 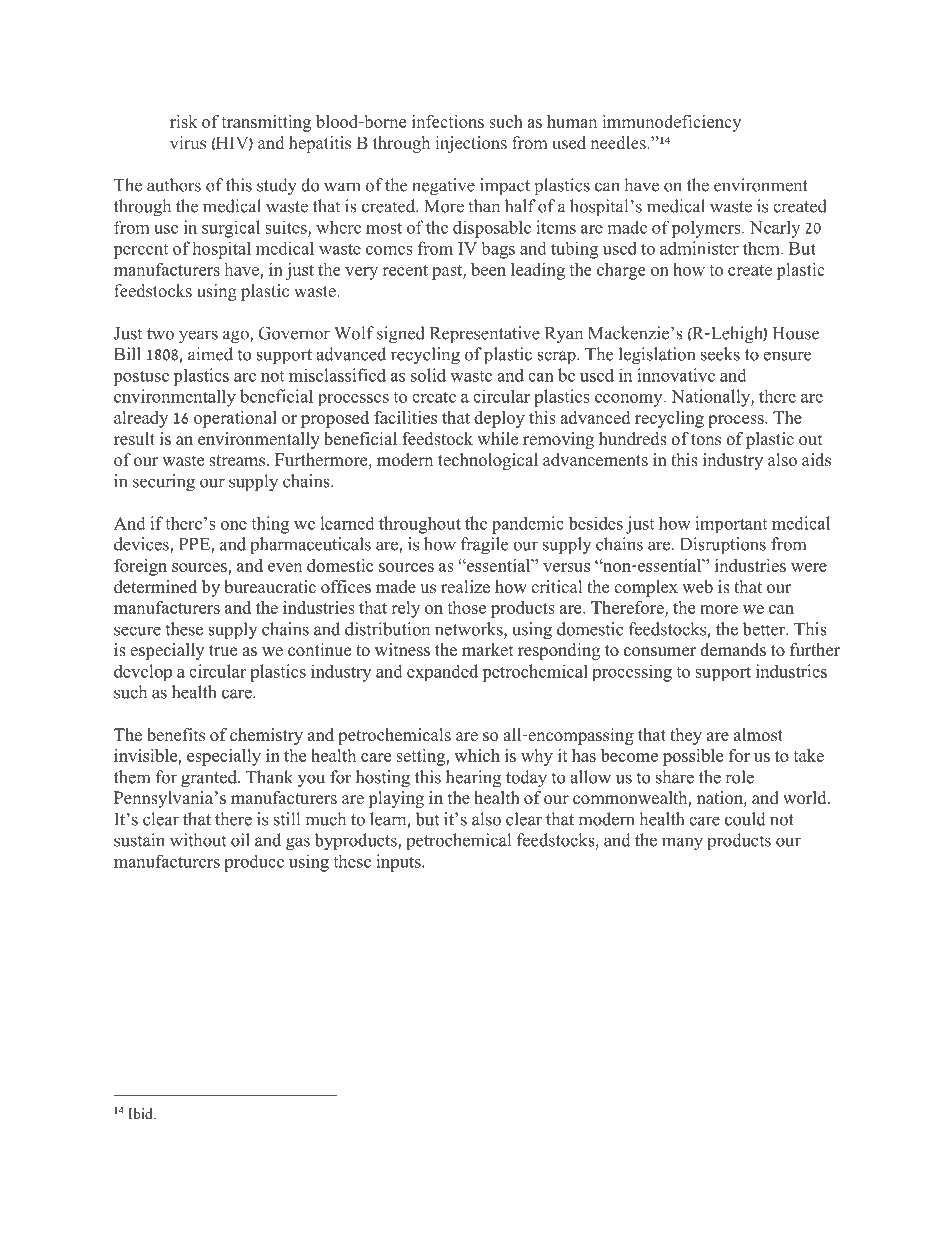 I want to click on many, so click(x=682, y=844).
